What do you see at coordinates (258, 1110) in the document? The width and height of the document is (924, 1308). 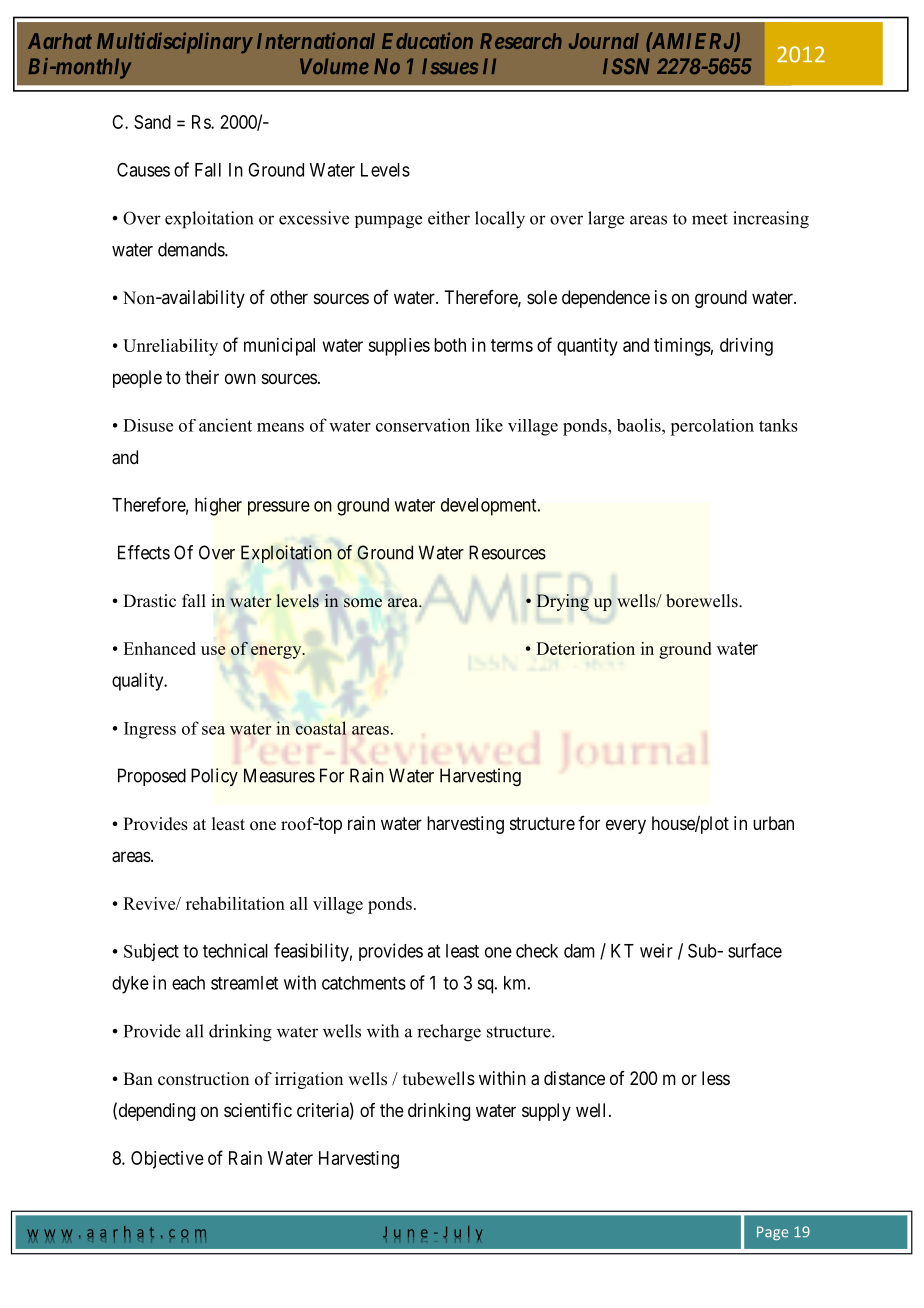 I see `scientific` at bounding box center [258, 1110].
